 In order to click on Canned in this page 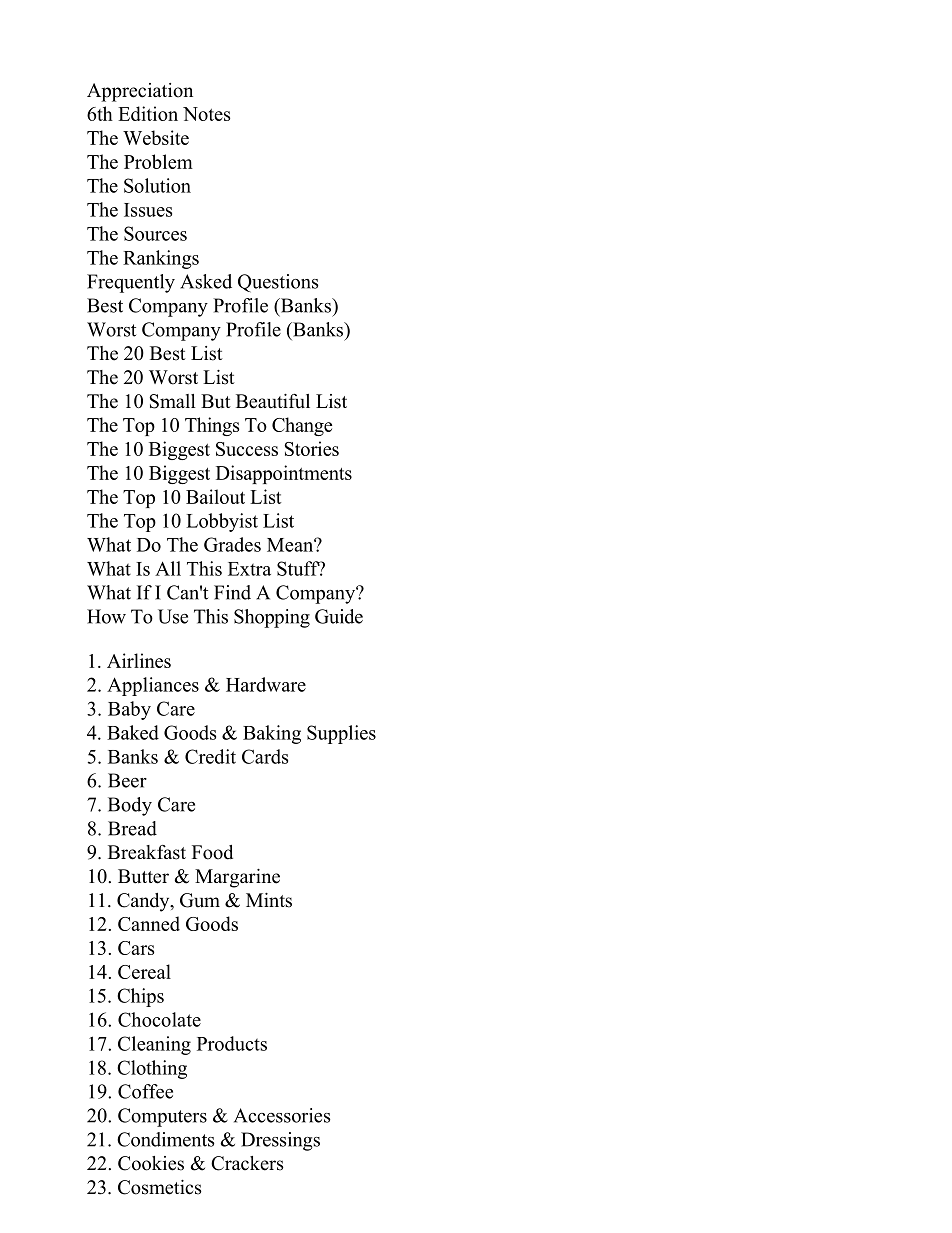, I will do `click(149, 923)`.
